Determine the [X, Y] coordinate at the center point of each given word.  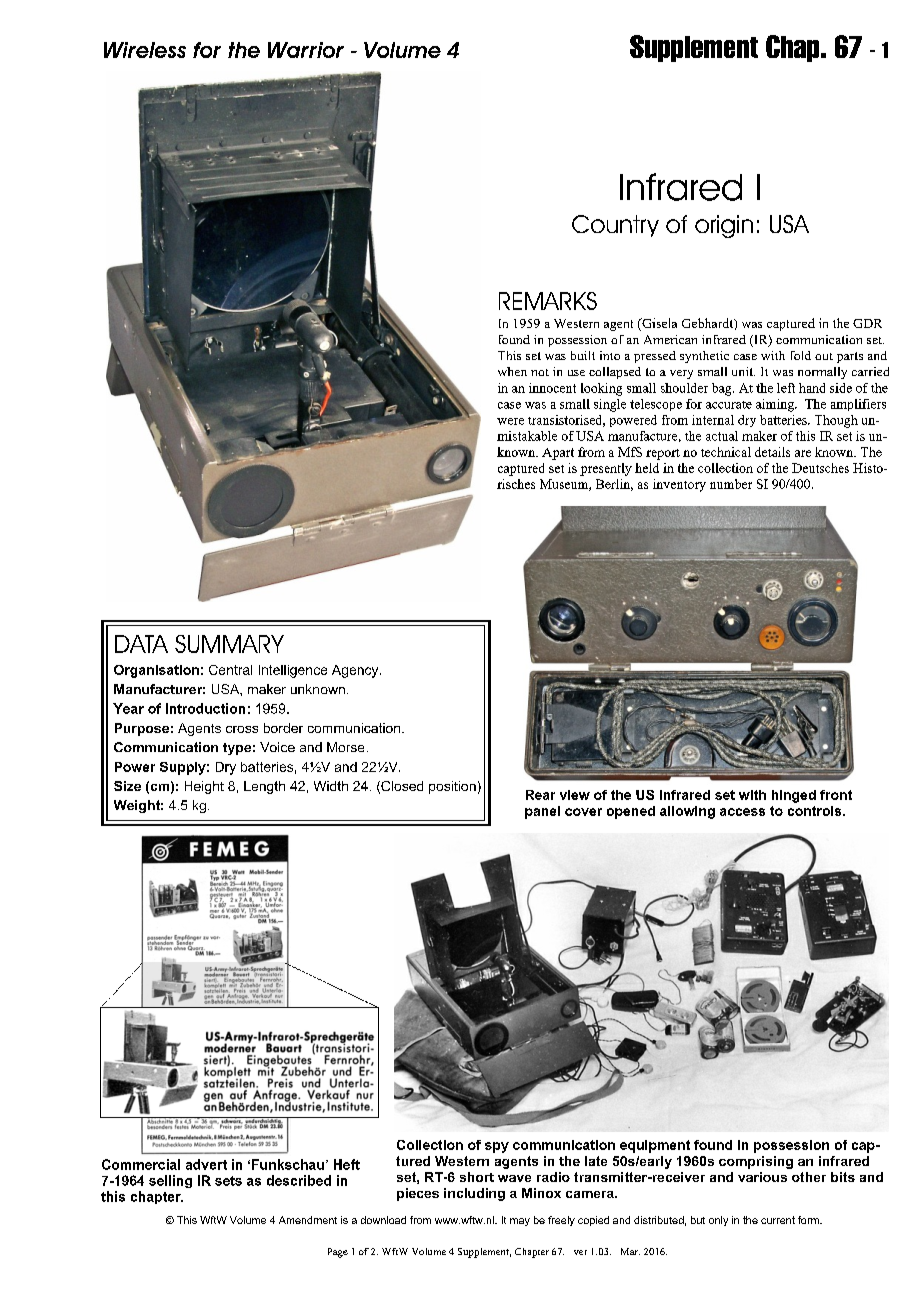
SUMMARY [229, 644]
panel [542, 812]
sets [228, 1181]
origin [724, 226]
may [520, 1222]
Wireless [145, 50]
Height [204, 787]
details [772, 452]
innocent [552, 388]
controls [816, 811]
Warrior [306, 50]
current [778, 1220]
